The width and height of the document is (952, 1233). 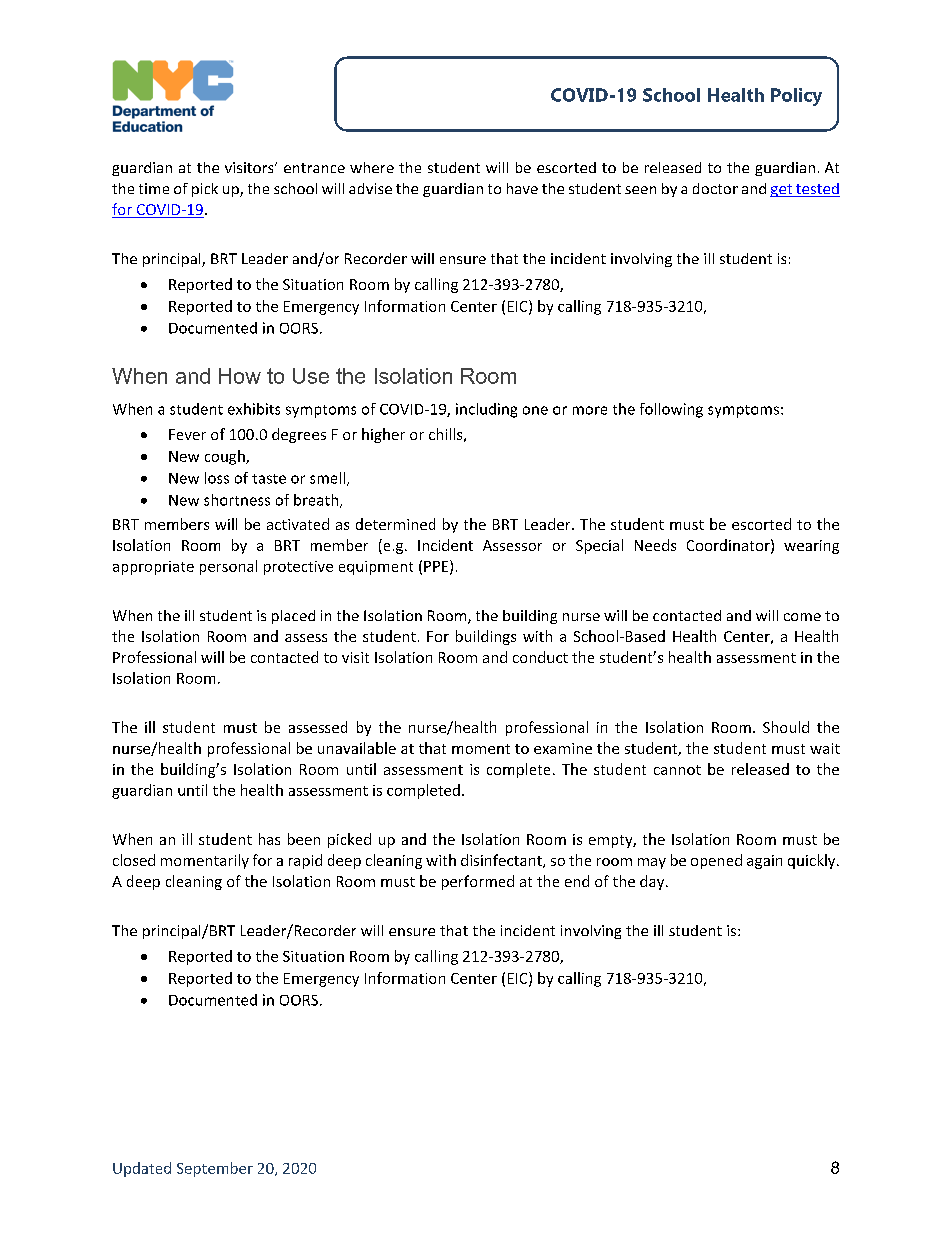 I want to click on Policy, so click(x=796, y=97).
